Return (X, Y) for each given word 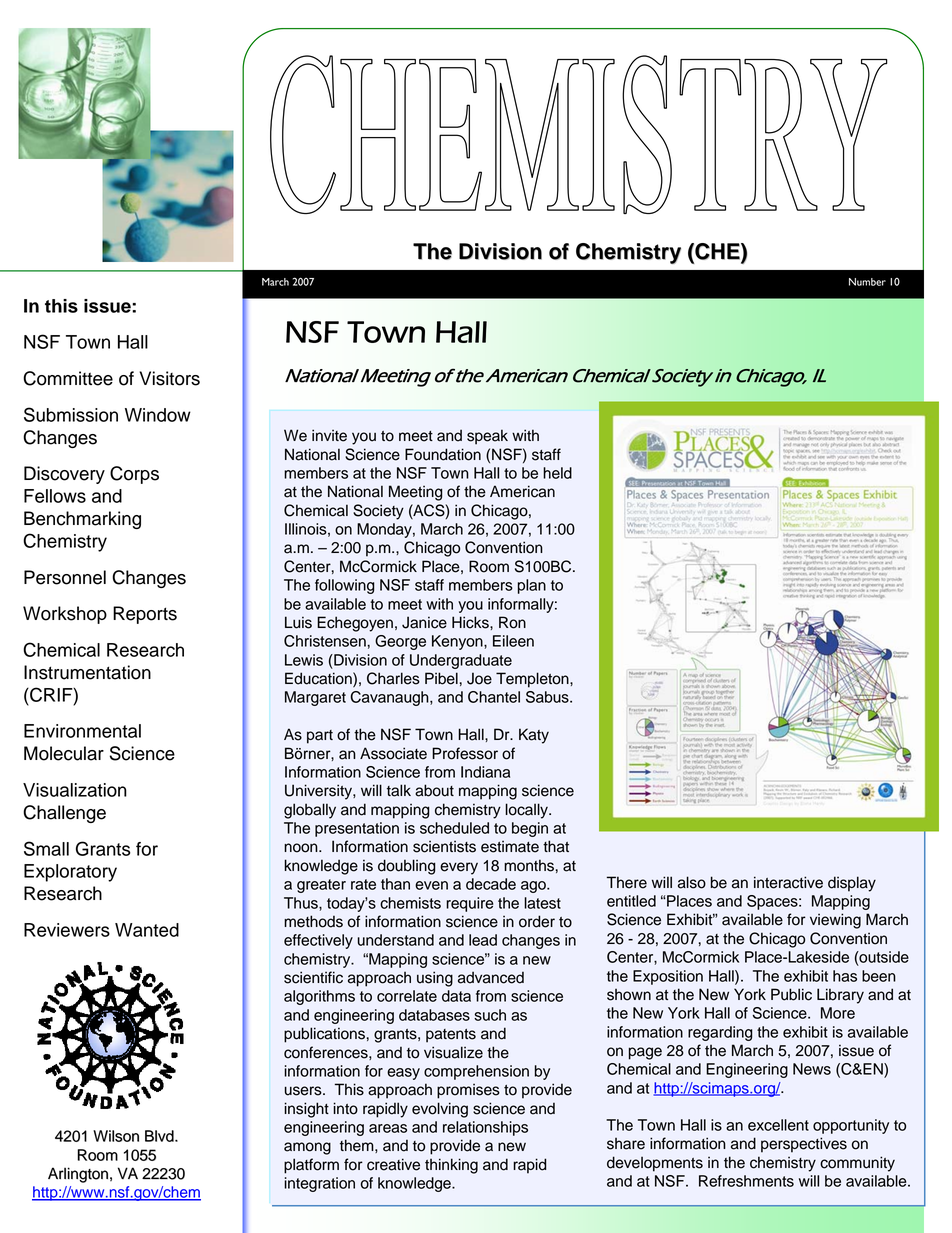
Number (867, 282)
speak (487, 437)
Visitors (169, 378)
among (307, 1148)
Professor (465, 753)
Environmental (82, 731)
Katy (534, 736)
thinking (451, 1166)
